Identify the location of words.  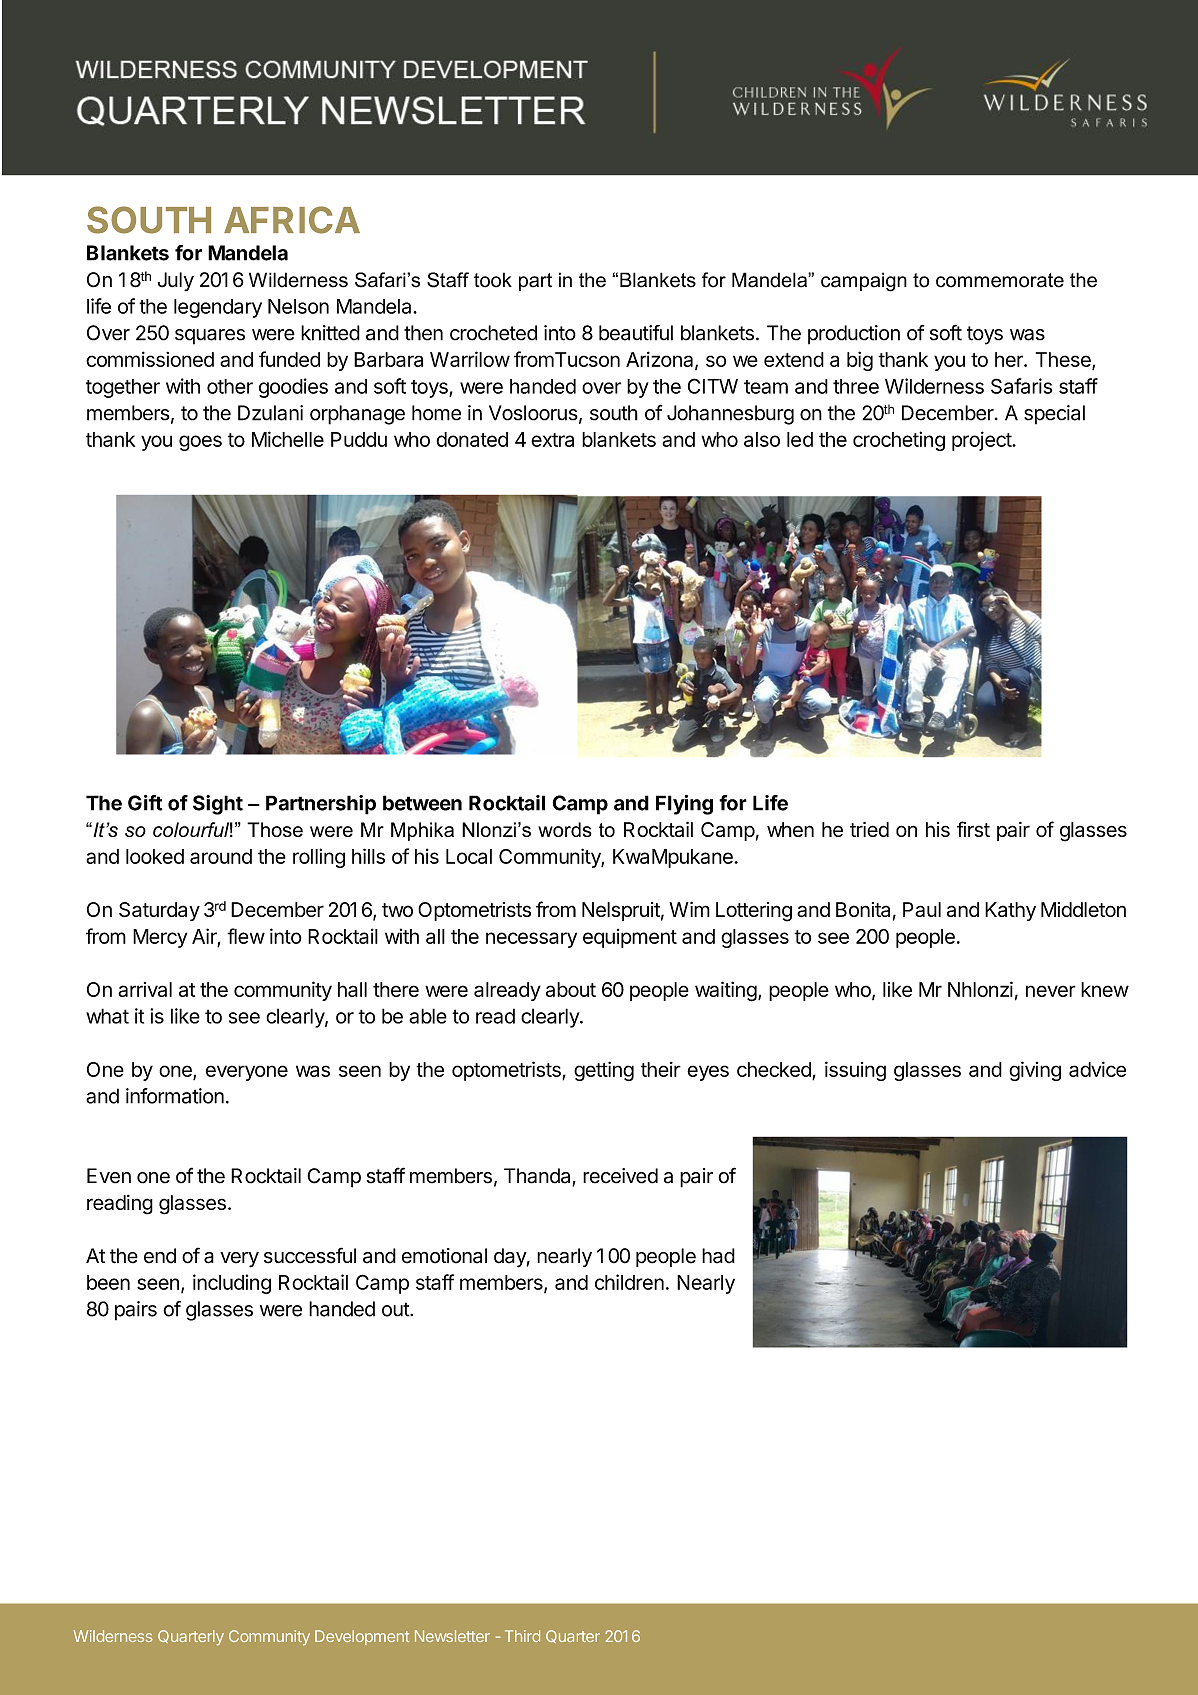
(565, 829).
